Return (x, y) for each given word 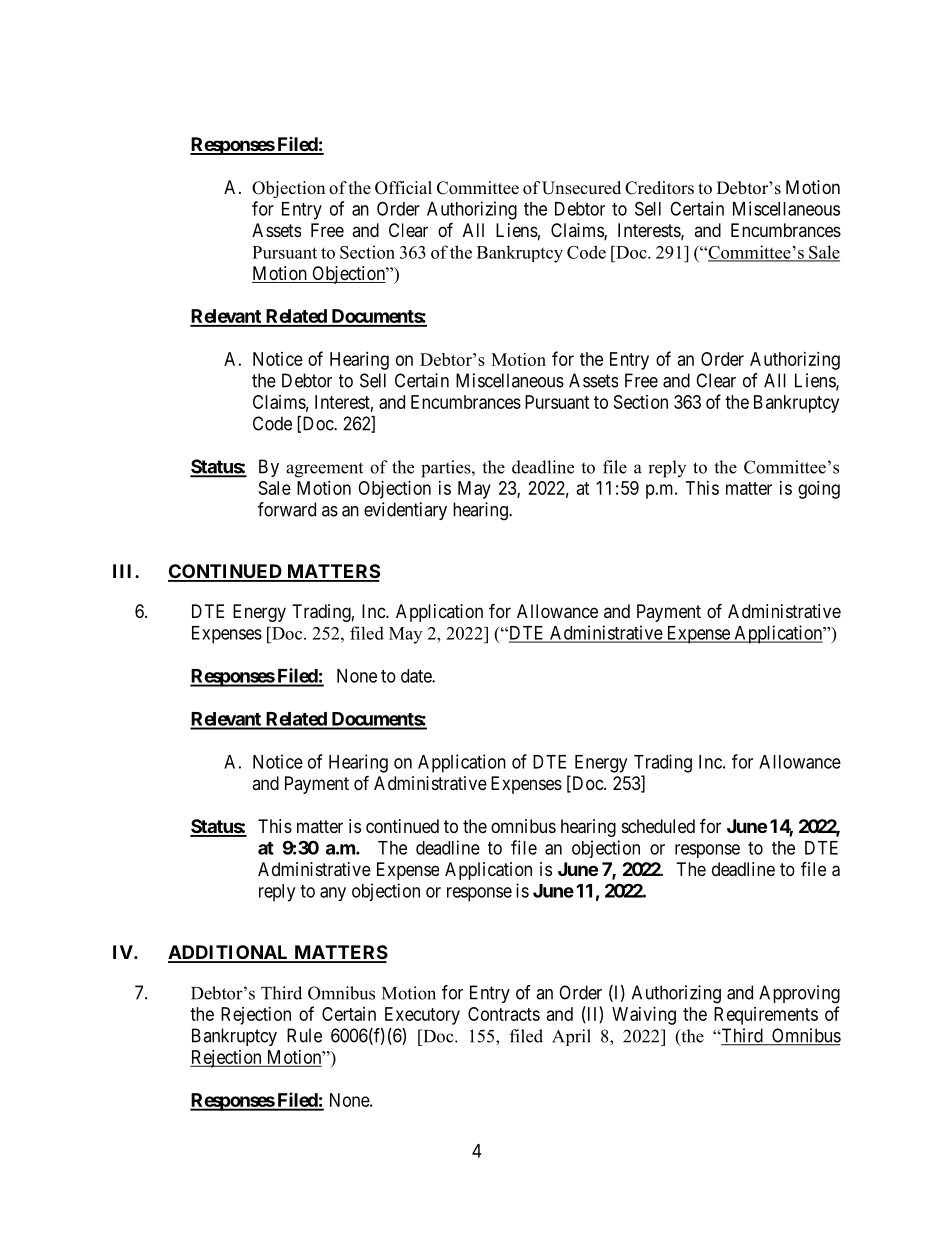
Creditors (659, 188)
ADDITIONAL (229, 953)
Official (403, 188)
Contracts (504, 1014)
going (819, 490)
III (124, 571)
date (417, 676)
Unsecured (581, 188)
